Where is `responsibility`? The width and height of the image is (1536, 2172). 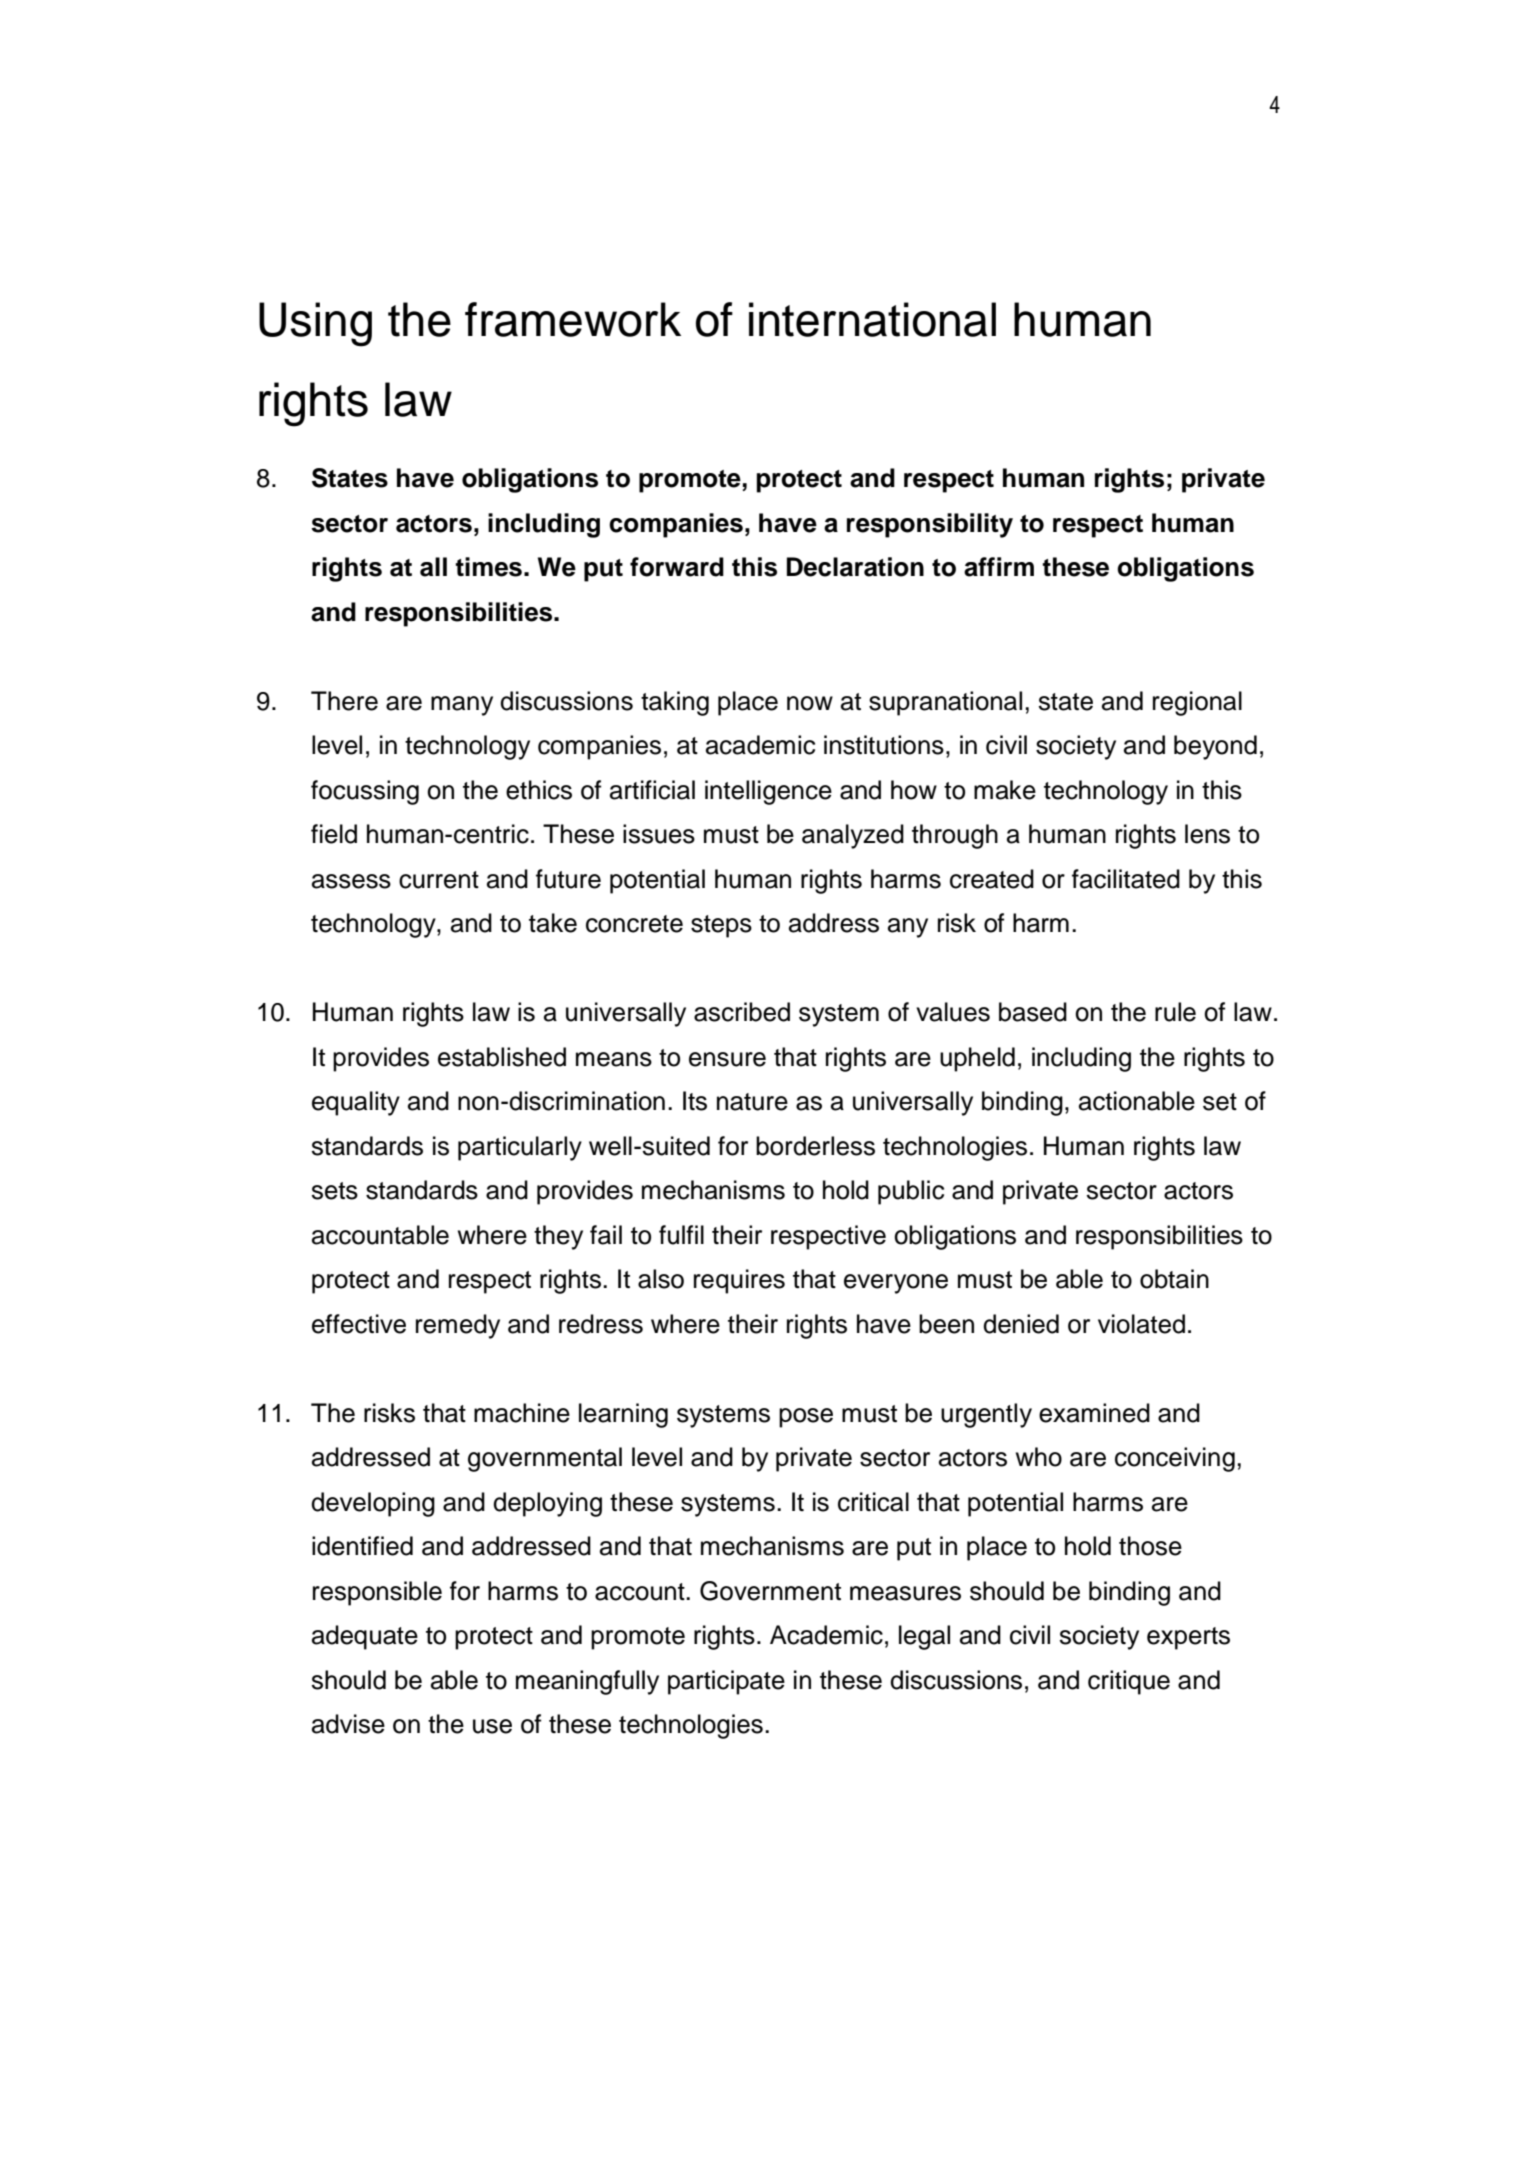
responsibility is located at coordinates (930, 525).
